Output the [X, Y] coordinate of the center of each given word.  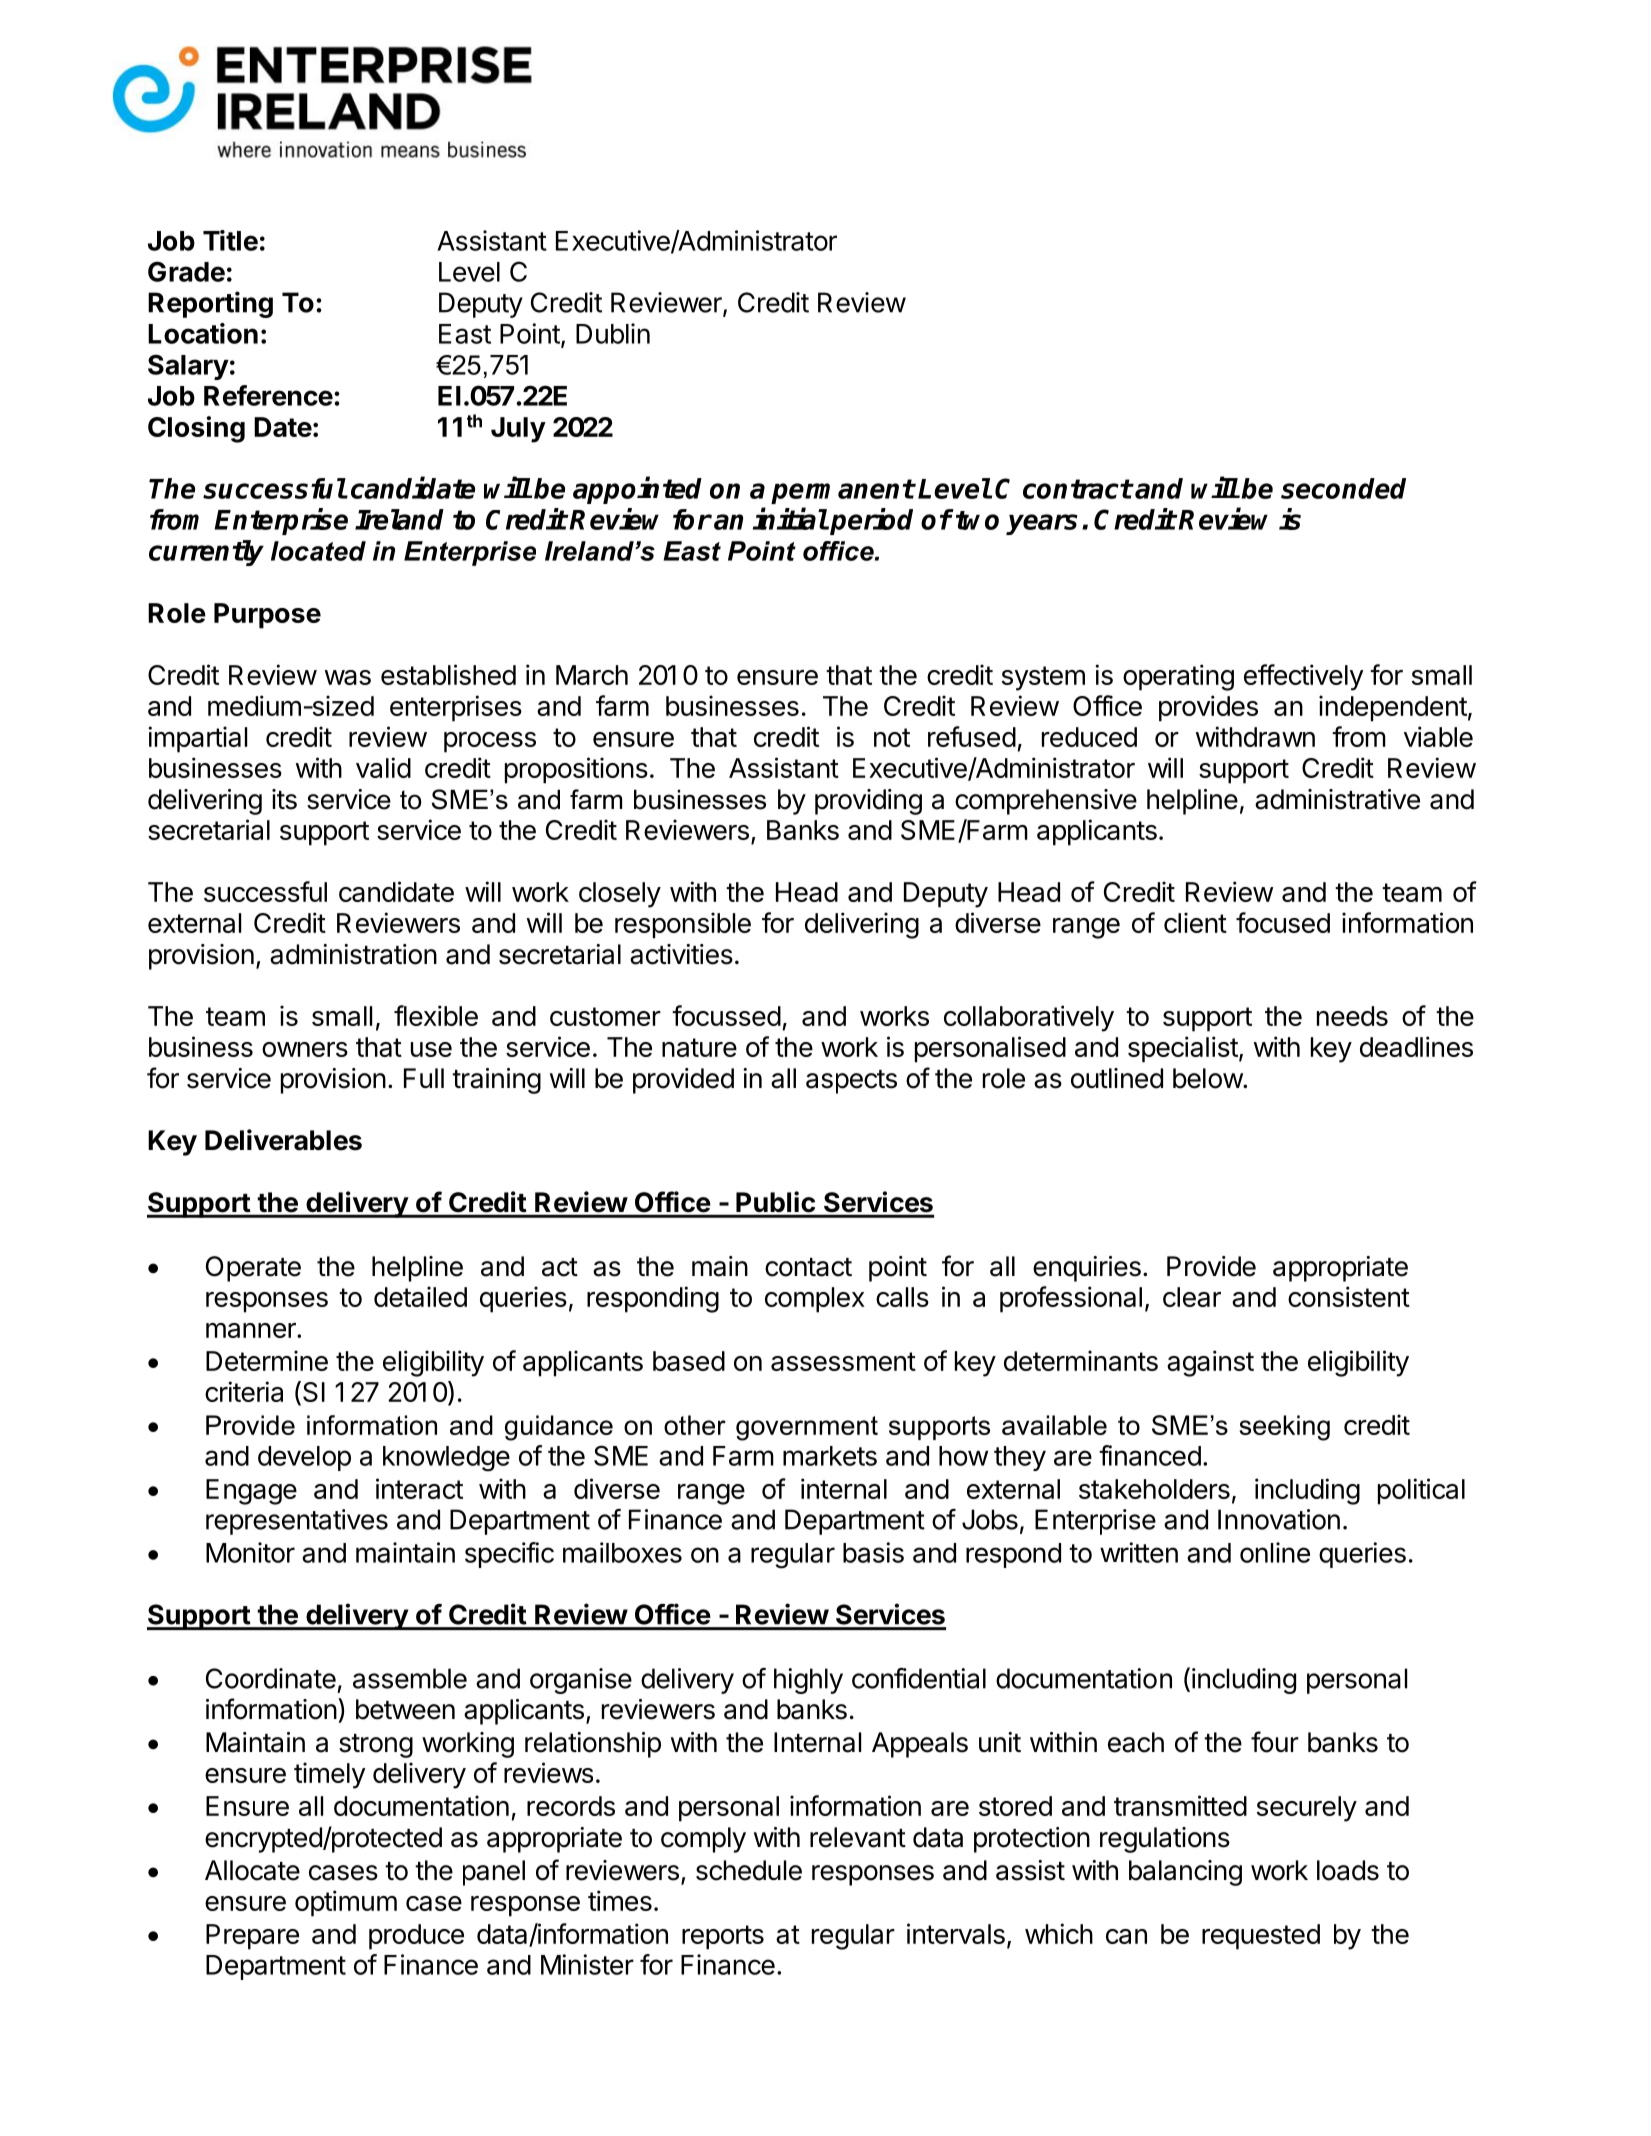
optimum [346, 1903]
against [1210, 1363]
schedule [749, 1870]
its [284, 799]
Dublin [613, 333]
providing [868, 802]
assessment [843, 1361]
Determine [267, 1360]
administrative [1337, 799]
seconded [1343, 488]
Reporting [210, 304]
